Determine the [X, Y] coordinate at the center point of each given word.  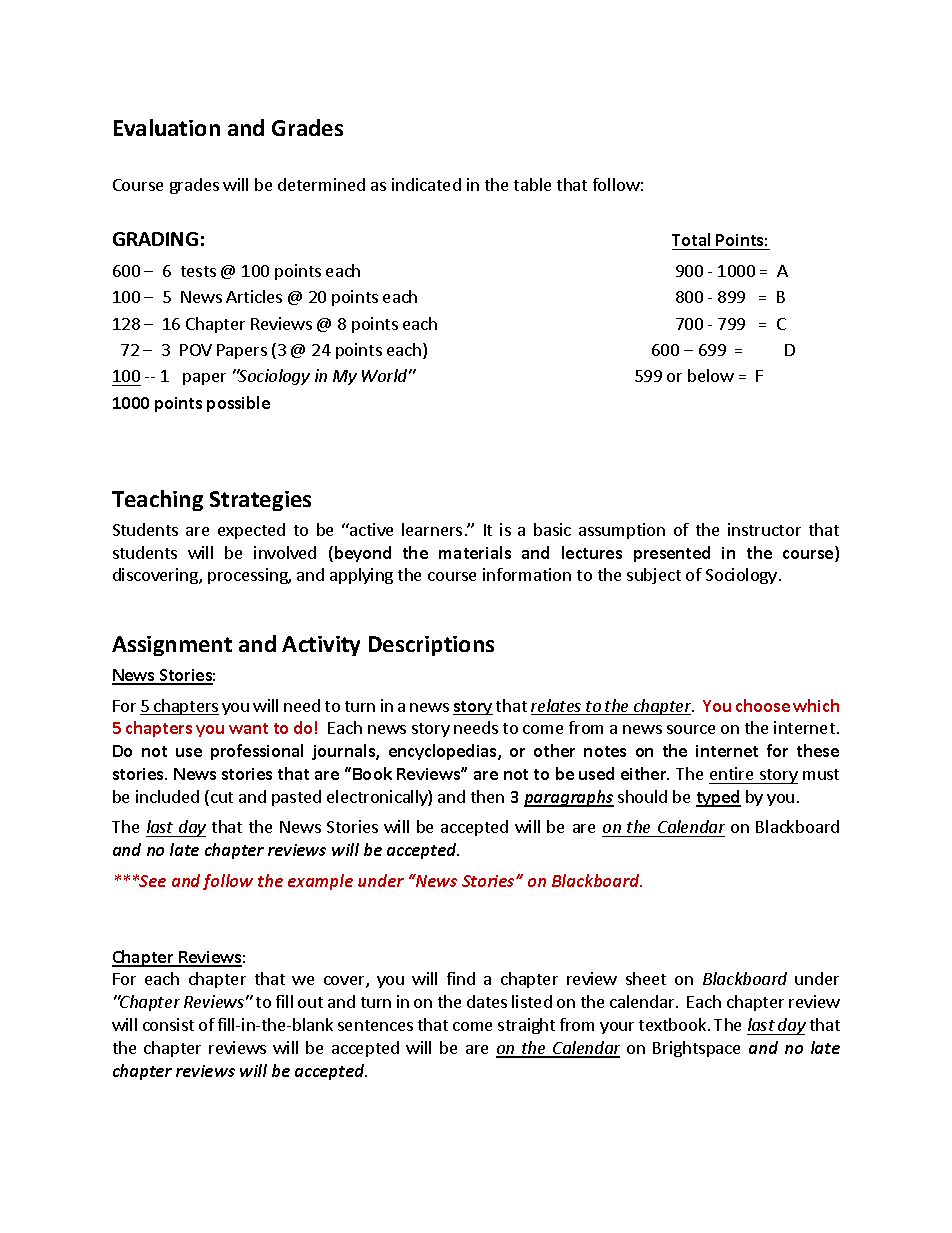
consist [168, 1024]
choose [763, 705]
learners [432, 529]
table [532, 184]
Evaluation [167, 127]
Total [691, 239]
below [711, 375]
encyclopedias [444, 752]
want [248, 728]
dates [487, 1001]
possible [238, 404]
